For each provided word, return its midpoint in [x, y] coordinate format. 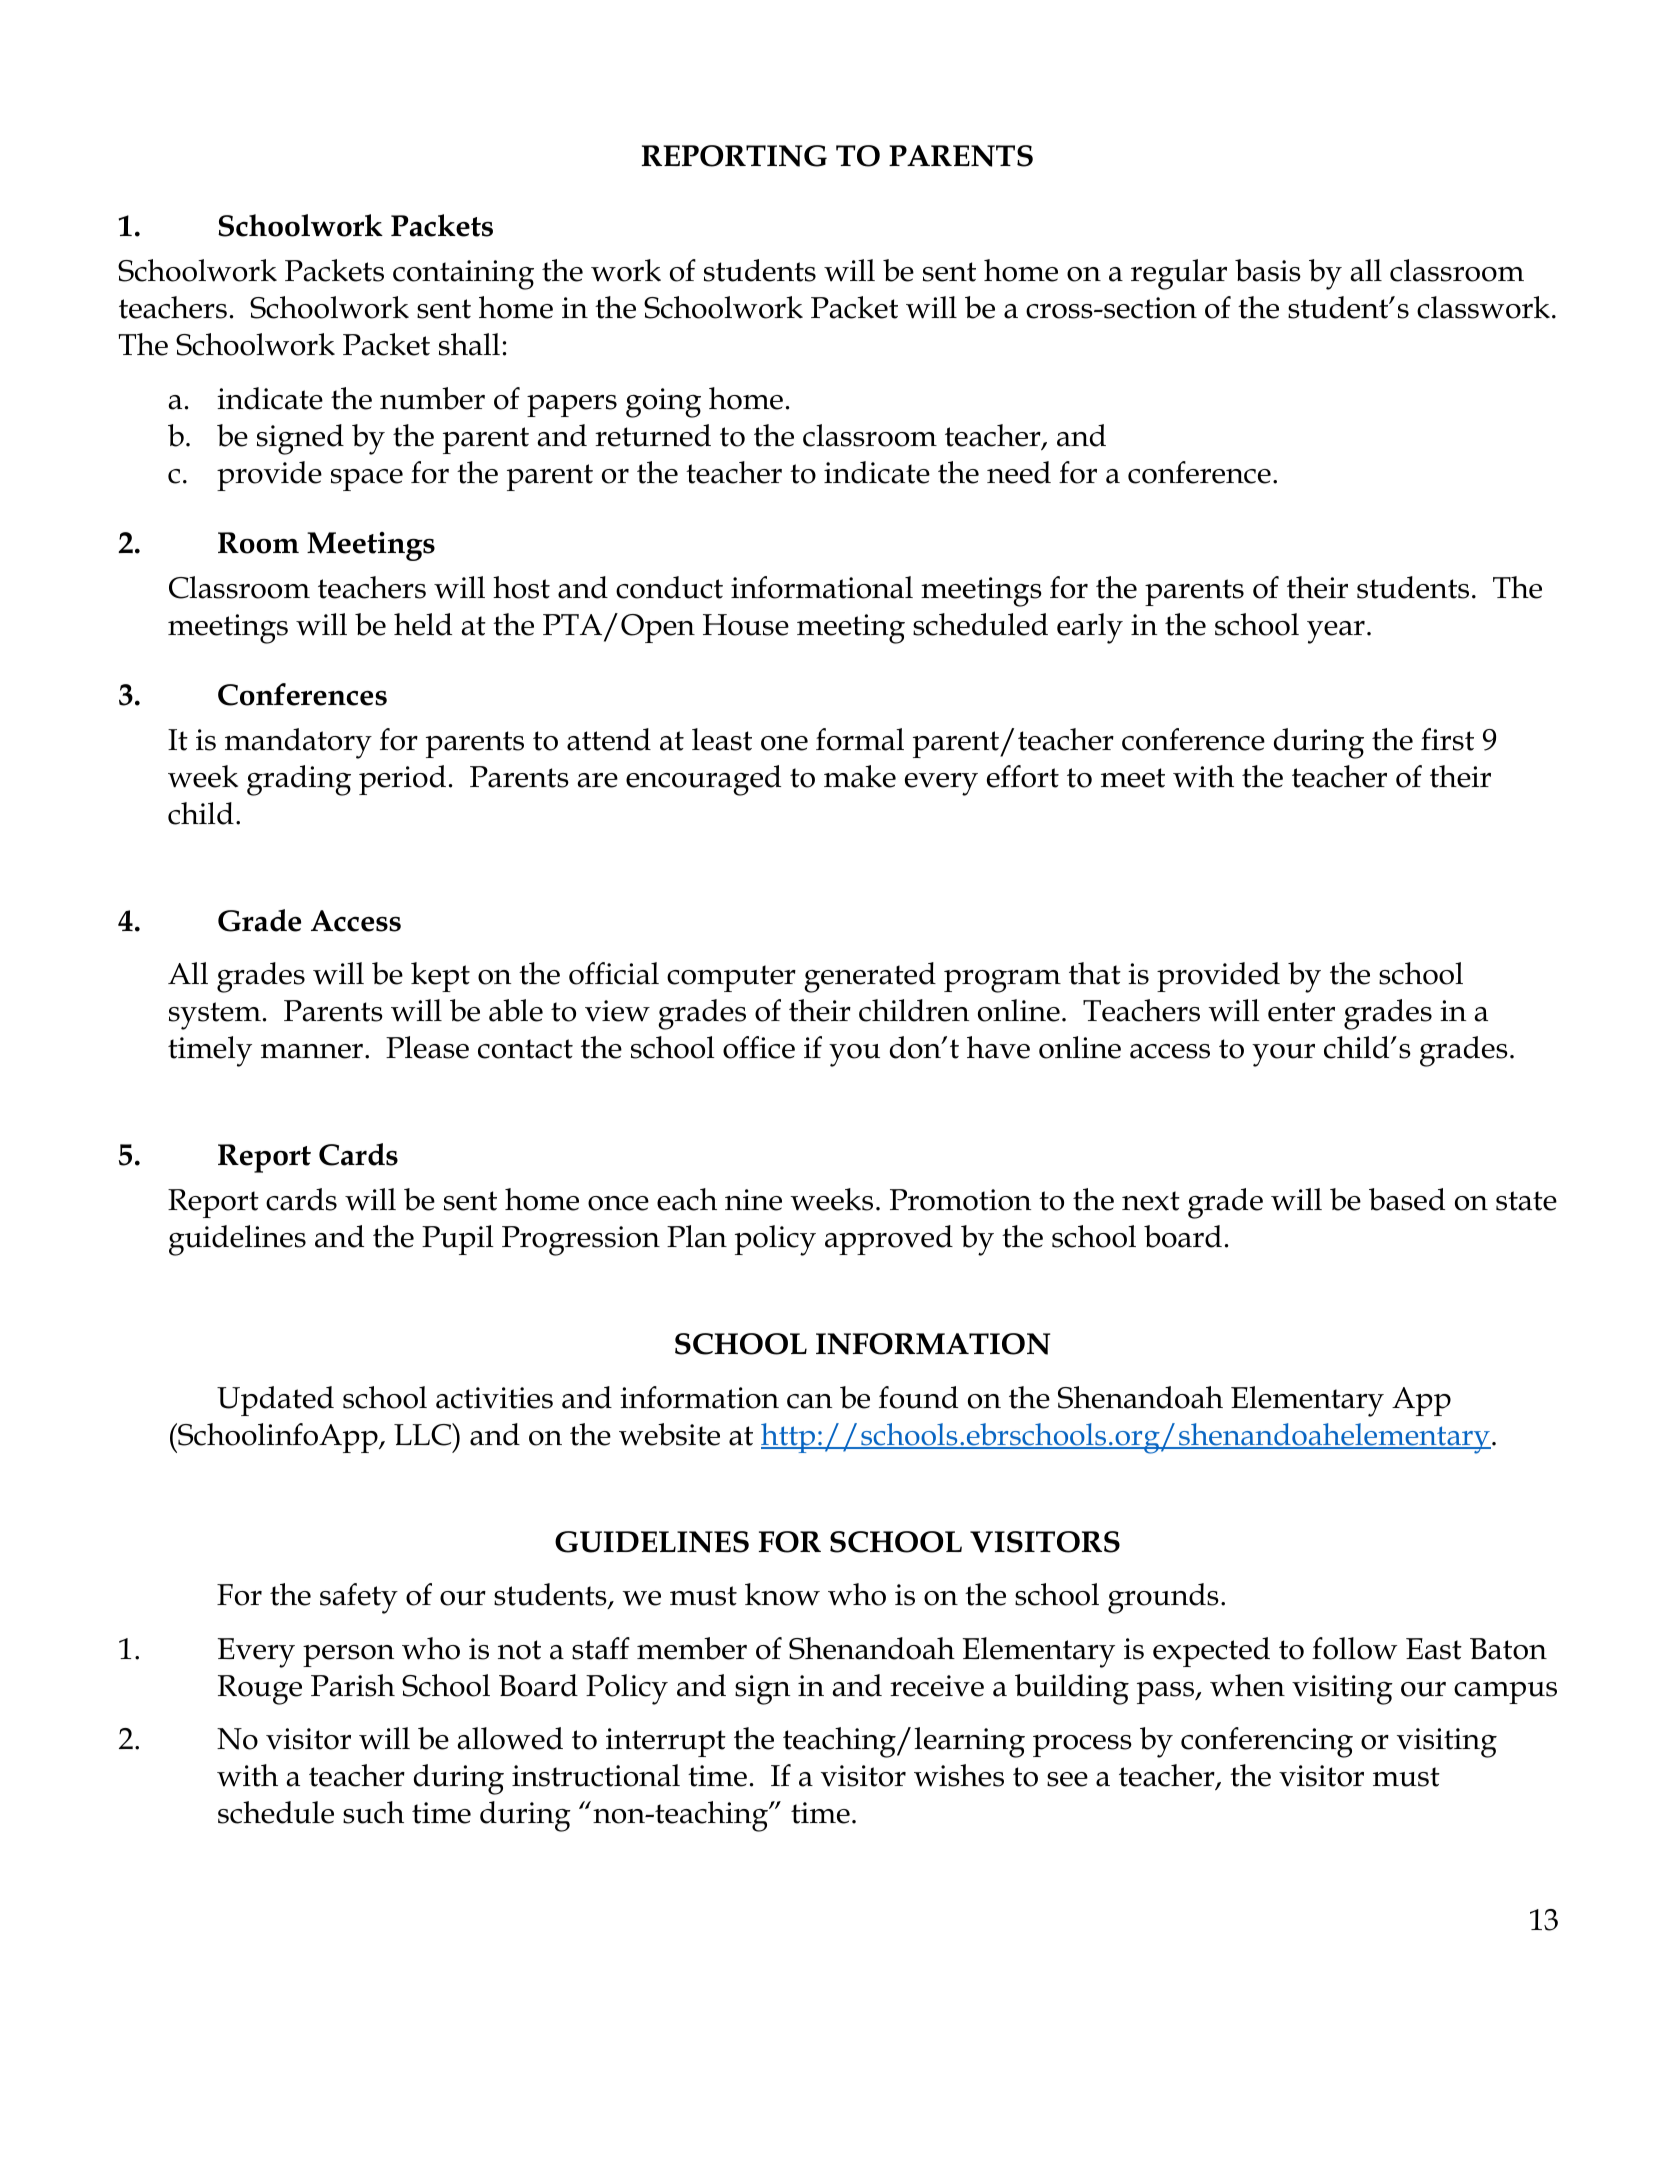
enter [1301, 1012]
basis [1268, 270]
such [373, 1812]
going [663, 403]
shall [469, 344]
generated [870, 977]
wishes [959, 1775]
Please [427, 1047]
